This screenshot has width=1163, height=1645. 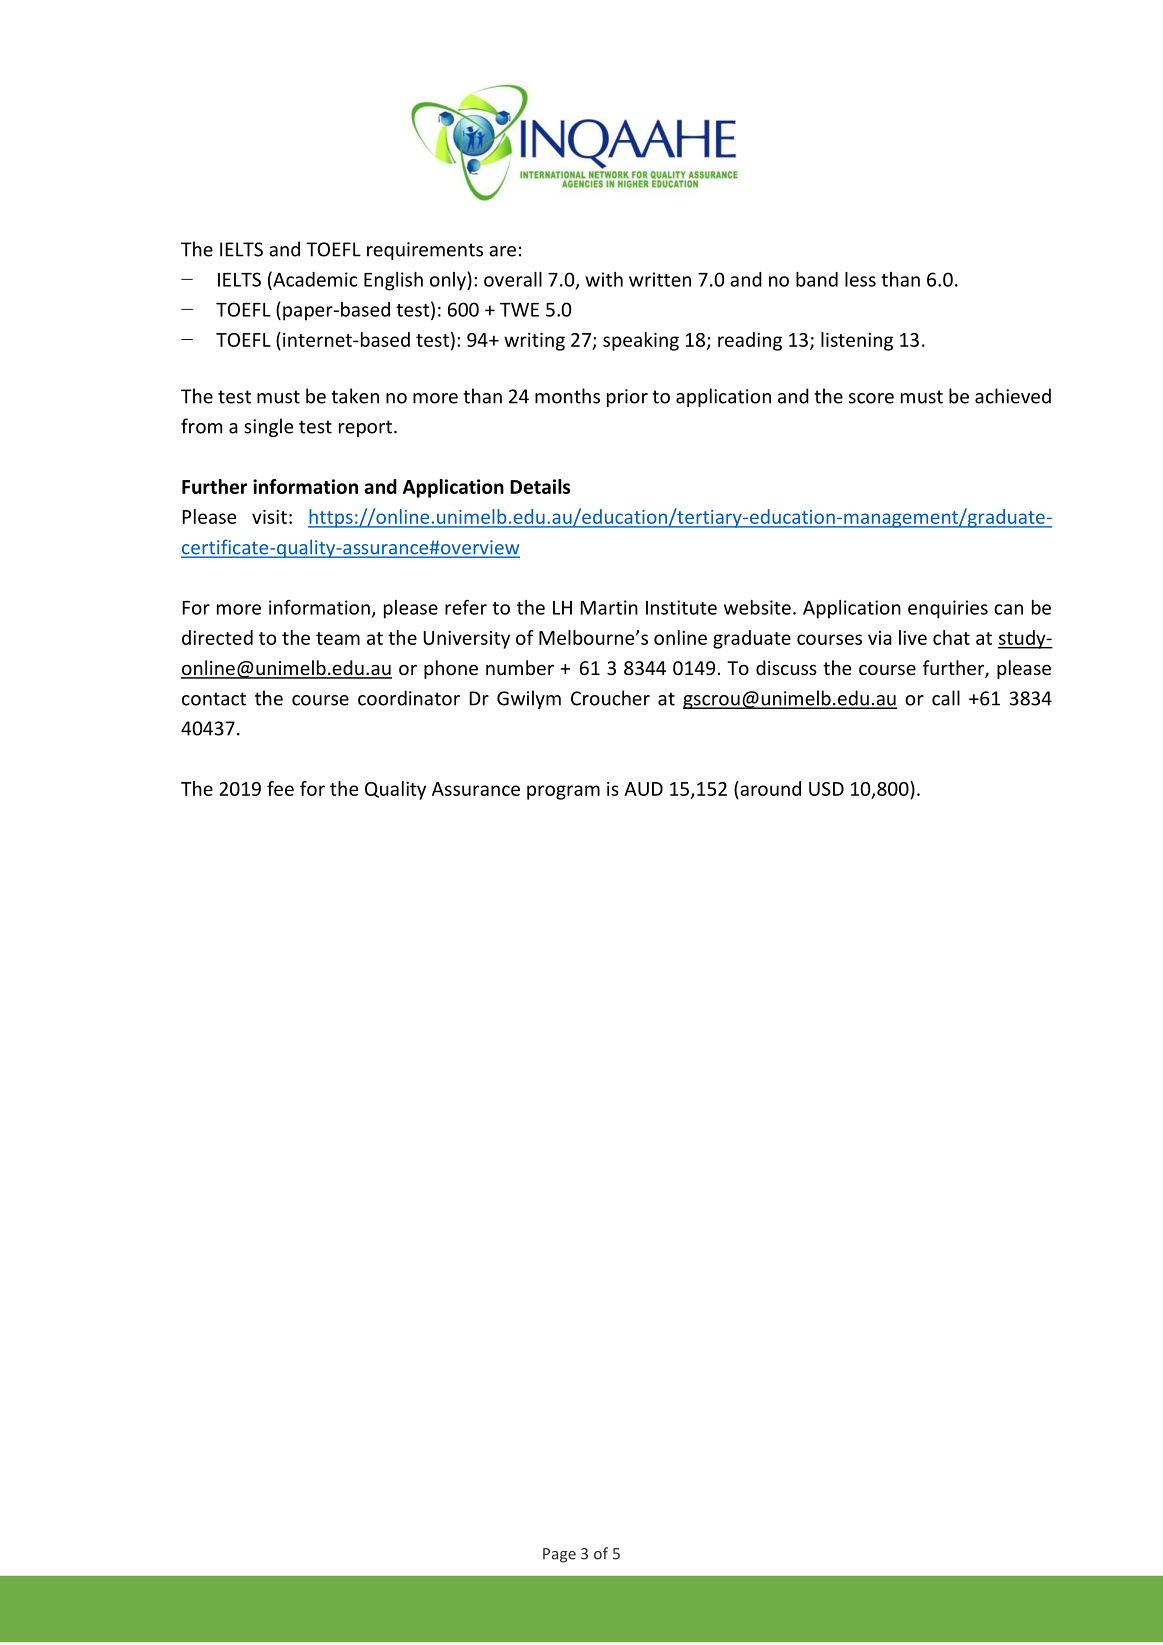 I want to click on enquiries, so click(x=948, y=609).
